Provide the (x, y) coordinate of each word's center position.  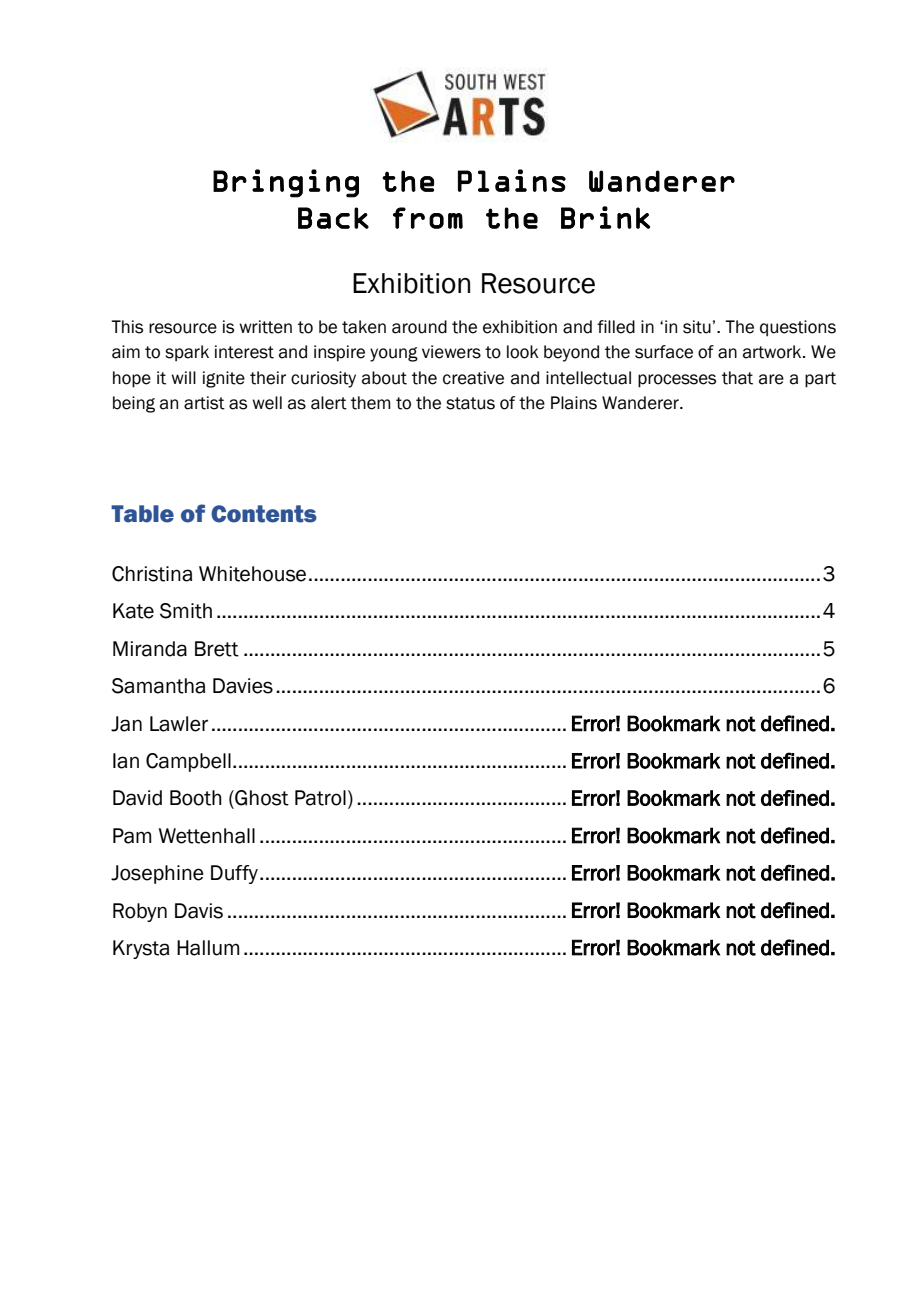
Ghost (261, 798)
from (428, 218)
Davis (199, 911)
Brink (605, 217)
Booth (196, 798)
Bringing (286, 183)
